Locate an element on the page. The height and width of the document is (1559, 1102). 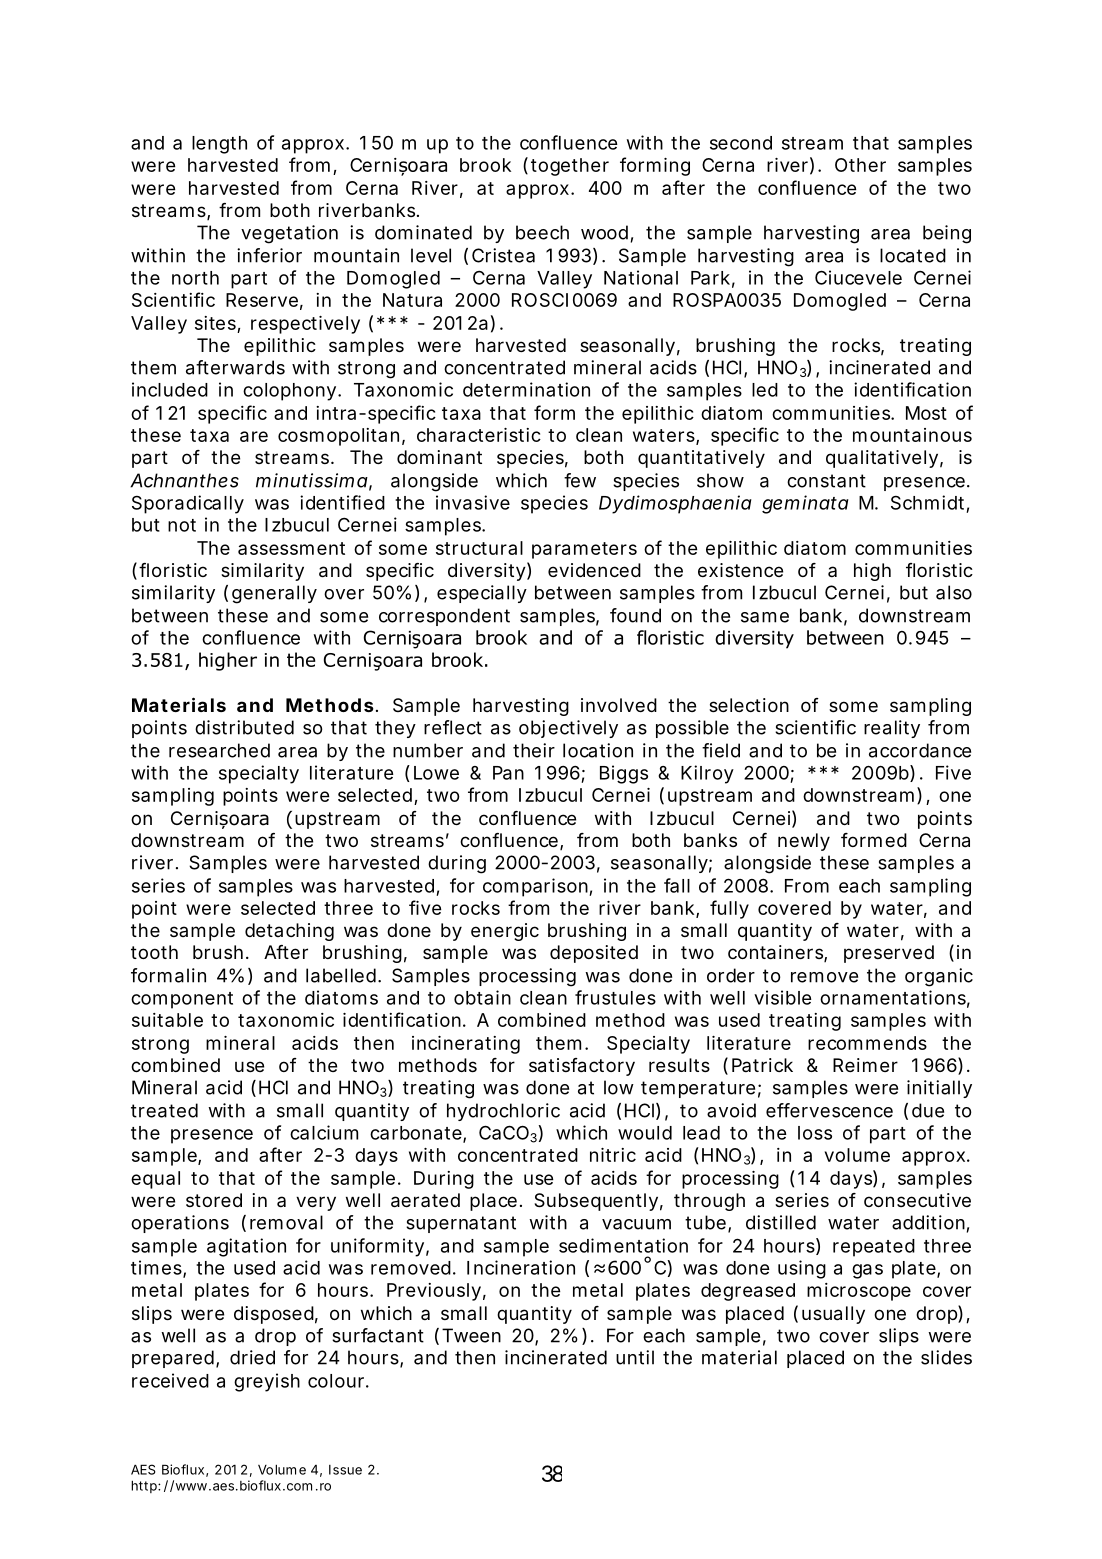
effervescence is located at coordinates (829, 1110).
